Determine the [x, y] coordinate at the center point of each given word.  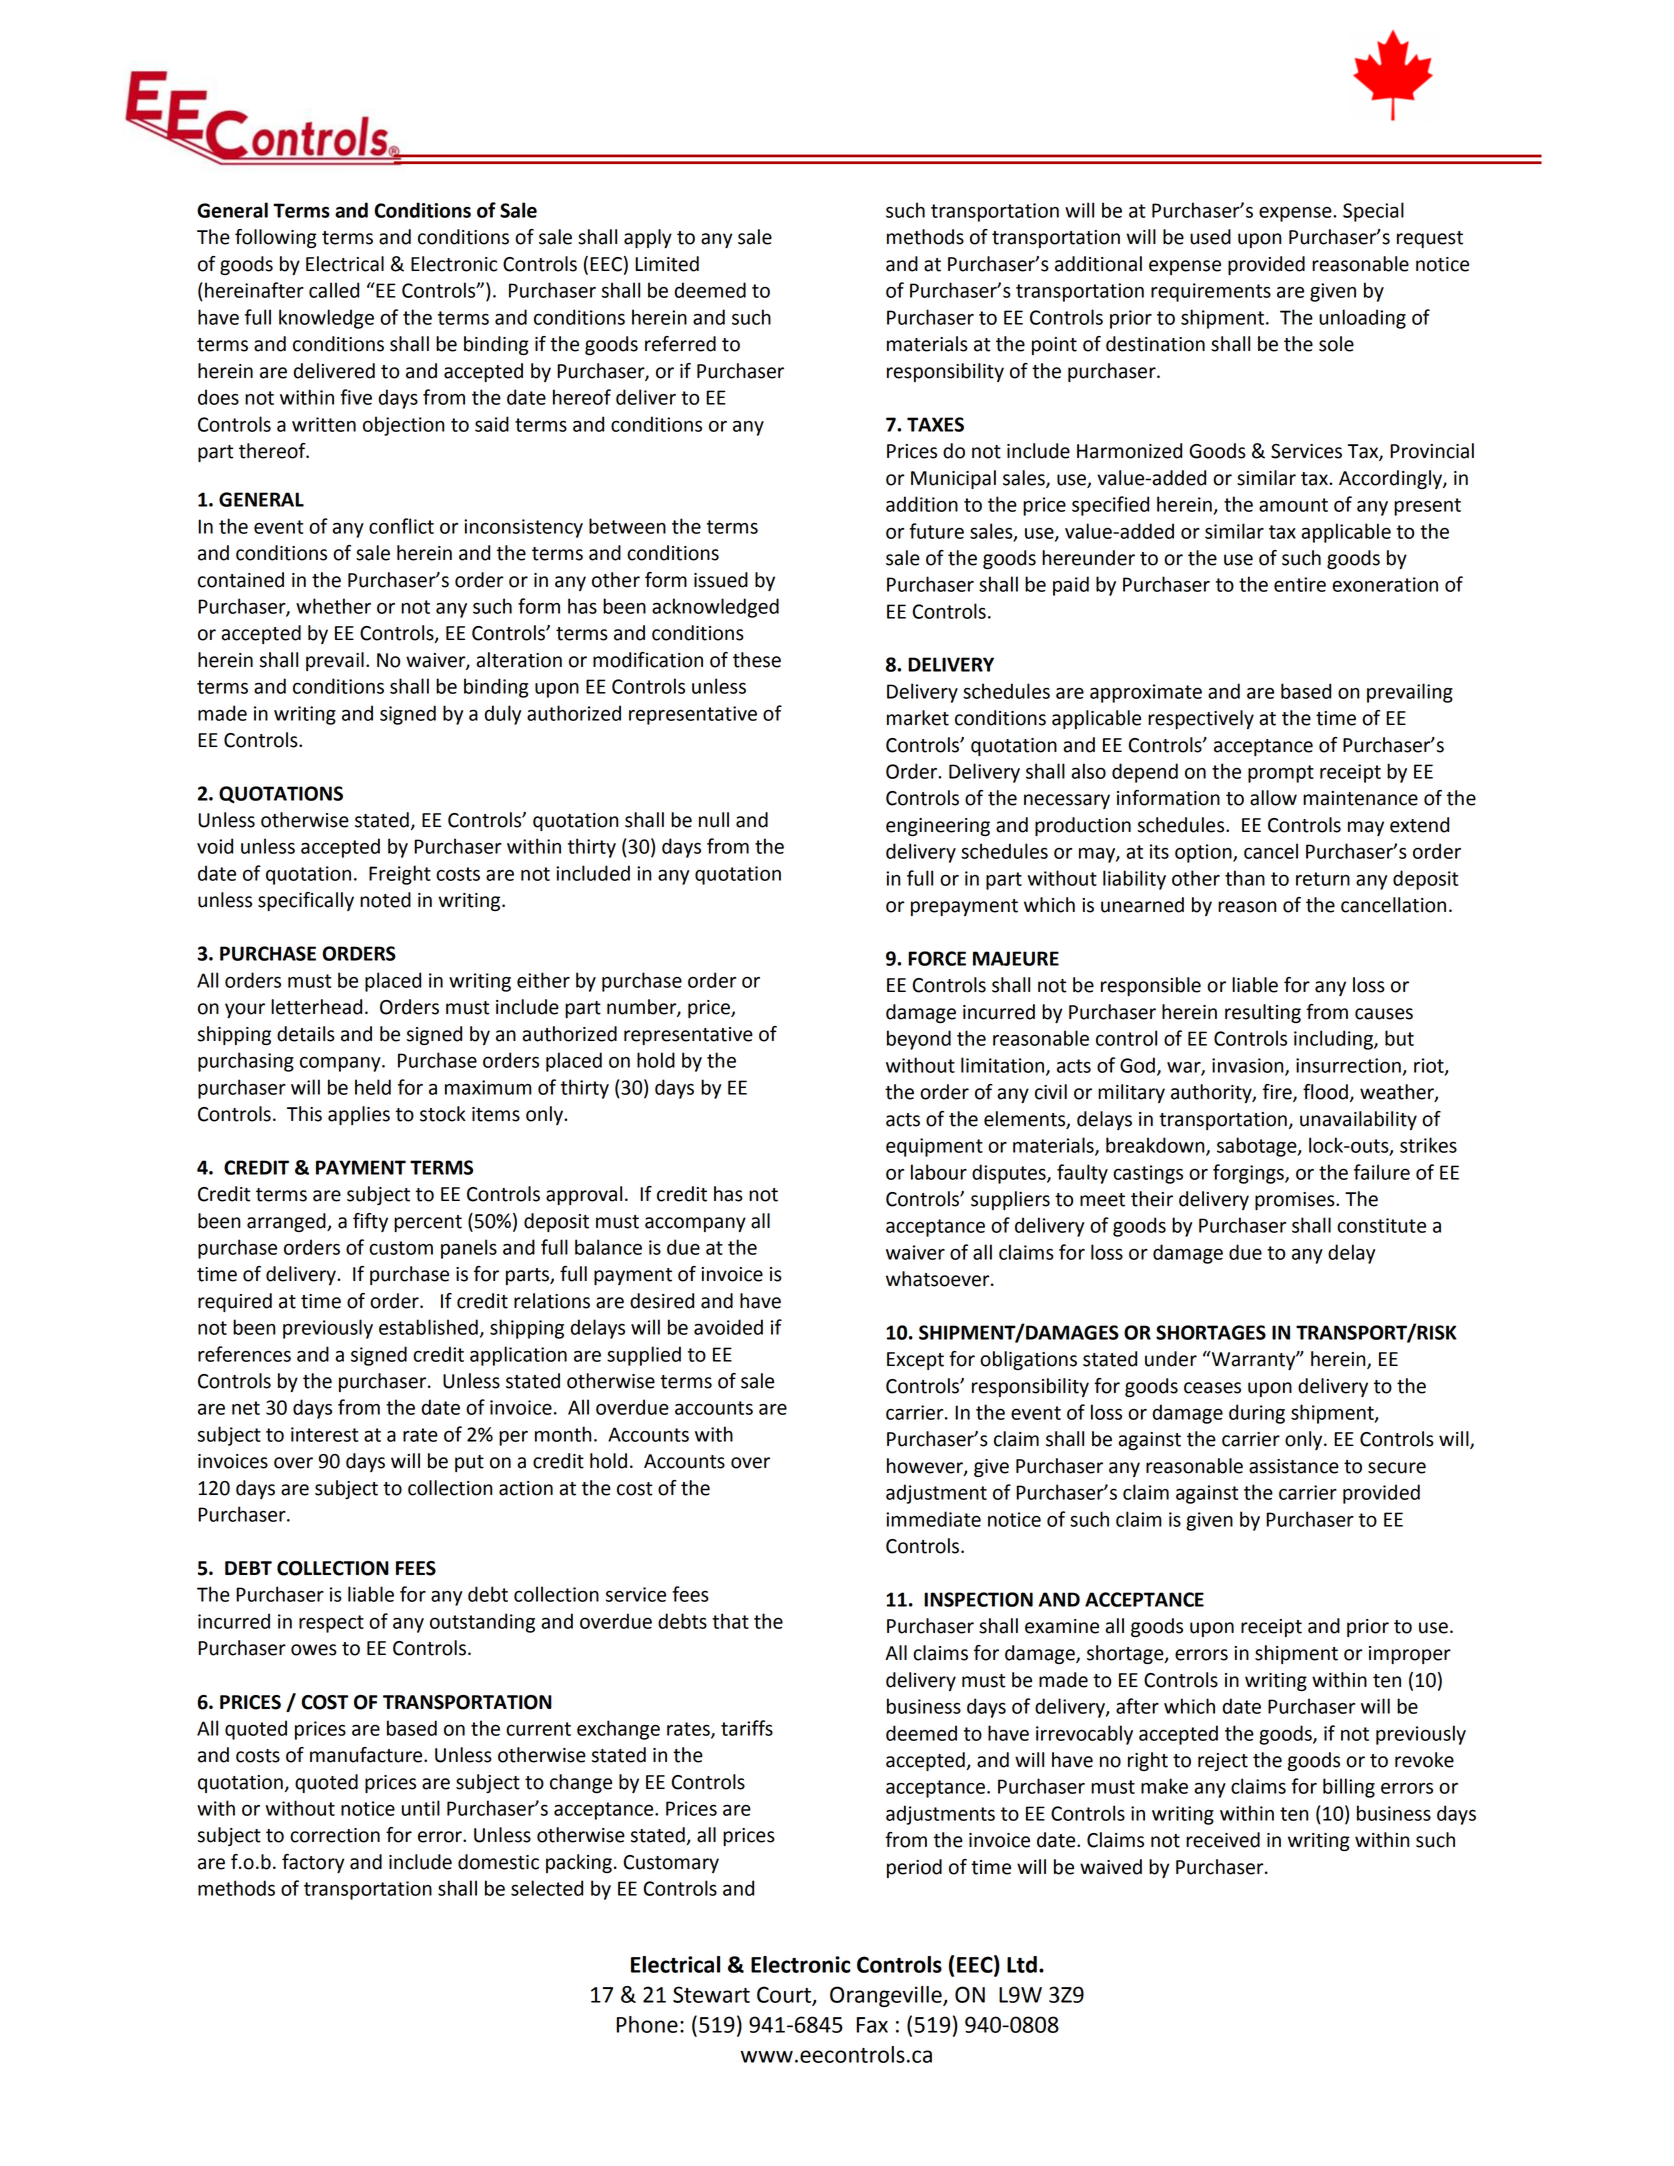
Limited [667, 264]
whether [333, 606]
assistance [1294, 1466]
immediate [933, 1519]
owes [314, 1650]
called [334, 290]
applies [359, 1115]
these [757, 660]
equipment [934, 1147]
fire [1278, 1093]
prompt [1281, 774]
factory [313, 1863]
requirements [1211, 292]
